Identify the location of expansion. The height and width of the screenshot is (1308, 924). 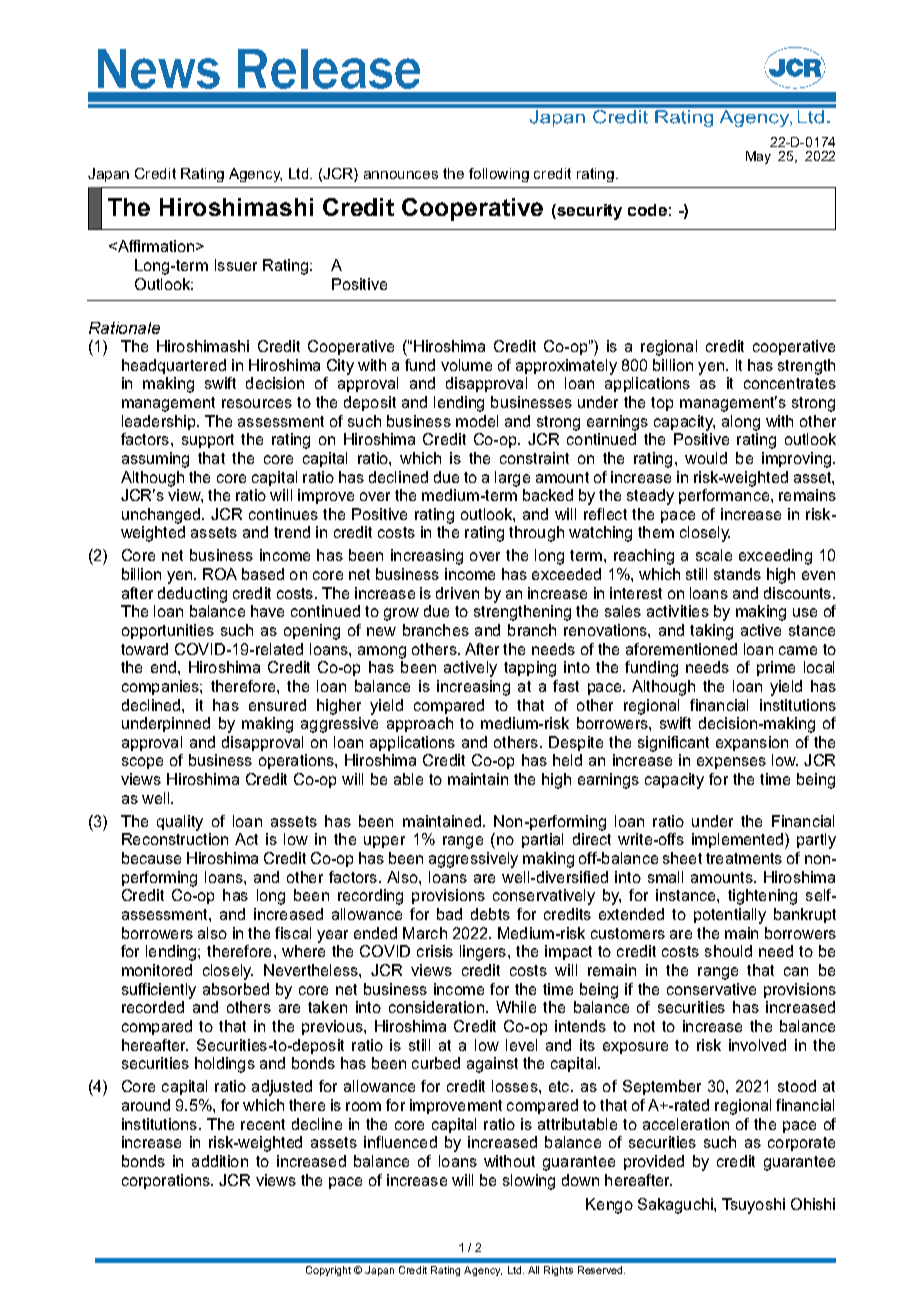
(752, 743).
